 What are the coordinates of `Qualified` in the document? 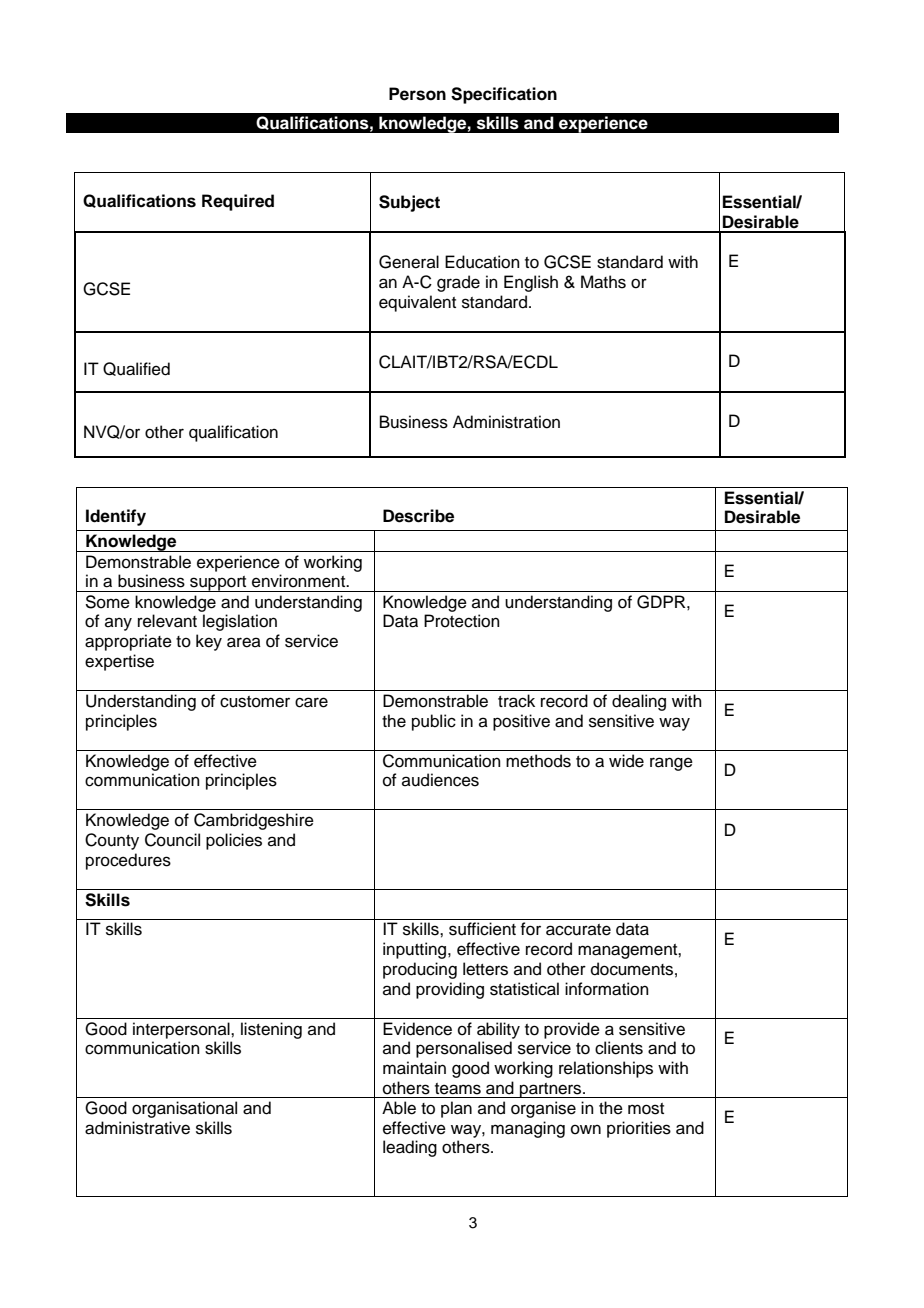 It's located at (136, 369).
